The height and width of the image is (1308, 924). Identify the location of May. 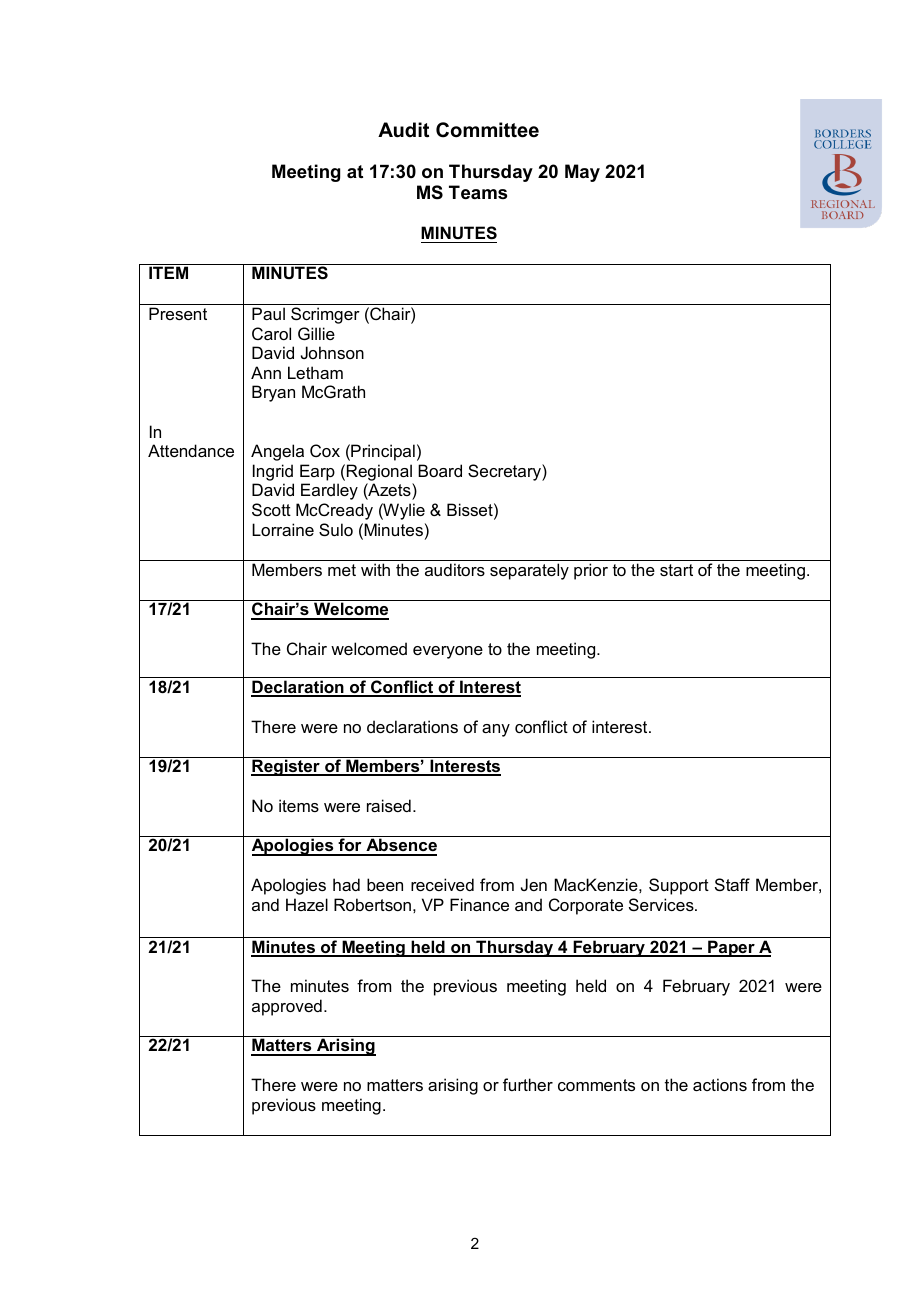
(582, 173).
